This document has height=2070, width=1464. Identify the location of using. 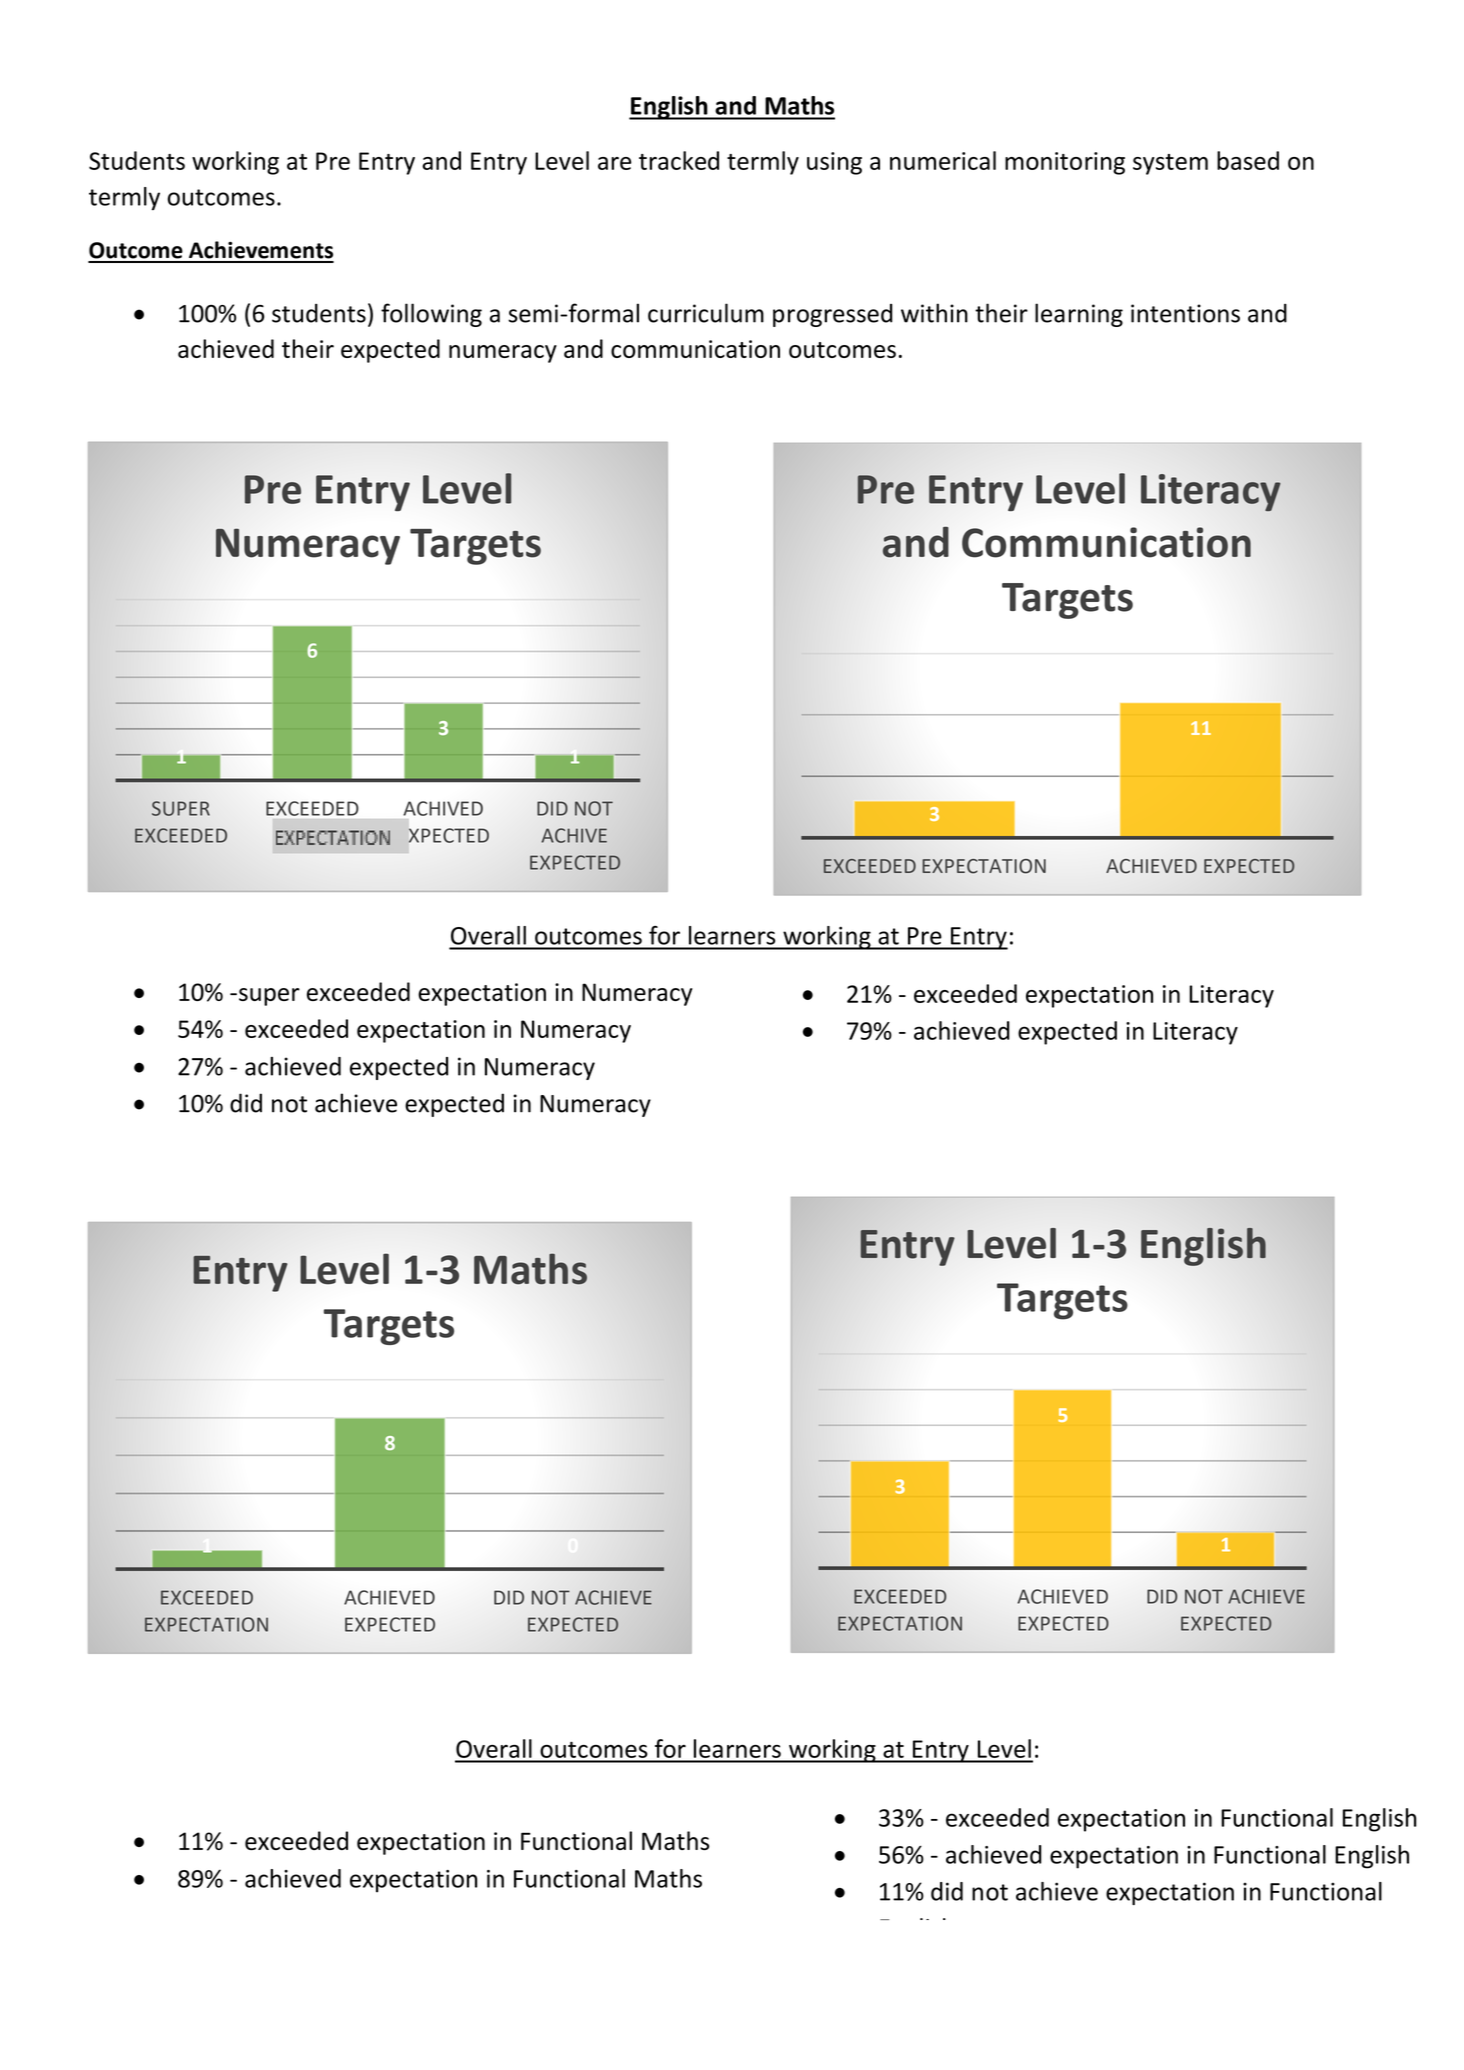
(834, 163).
